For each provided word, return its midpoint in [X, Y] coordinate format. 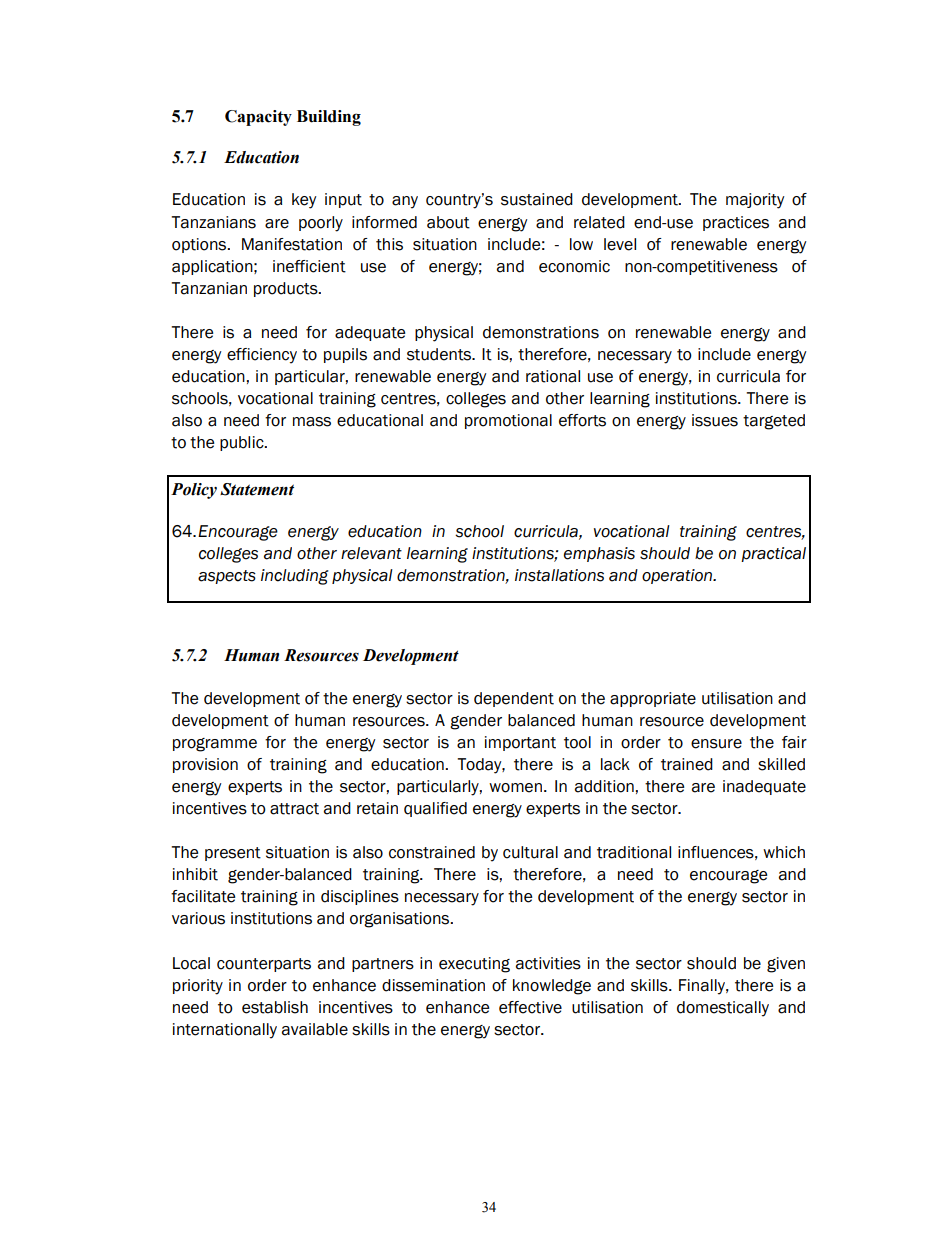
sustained [537, 199]
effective [530, 1007]
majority [755, 201]
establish [275, 1007]
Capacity [258, 118]
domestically [723, 1009]
